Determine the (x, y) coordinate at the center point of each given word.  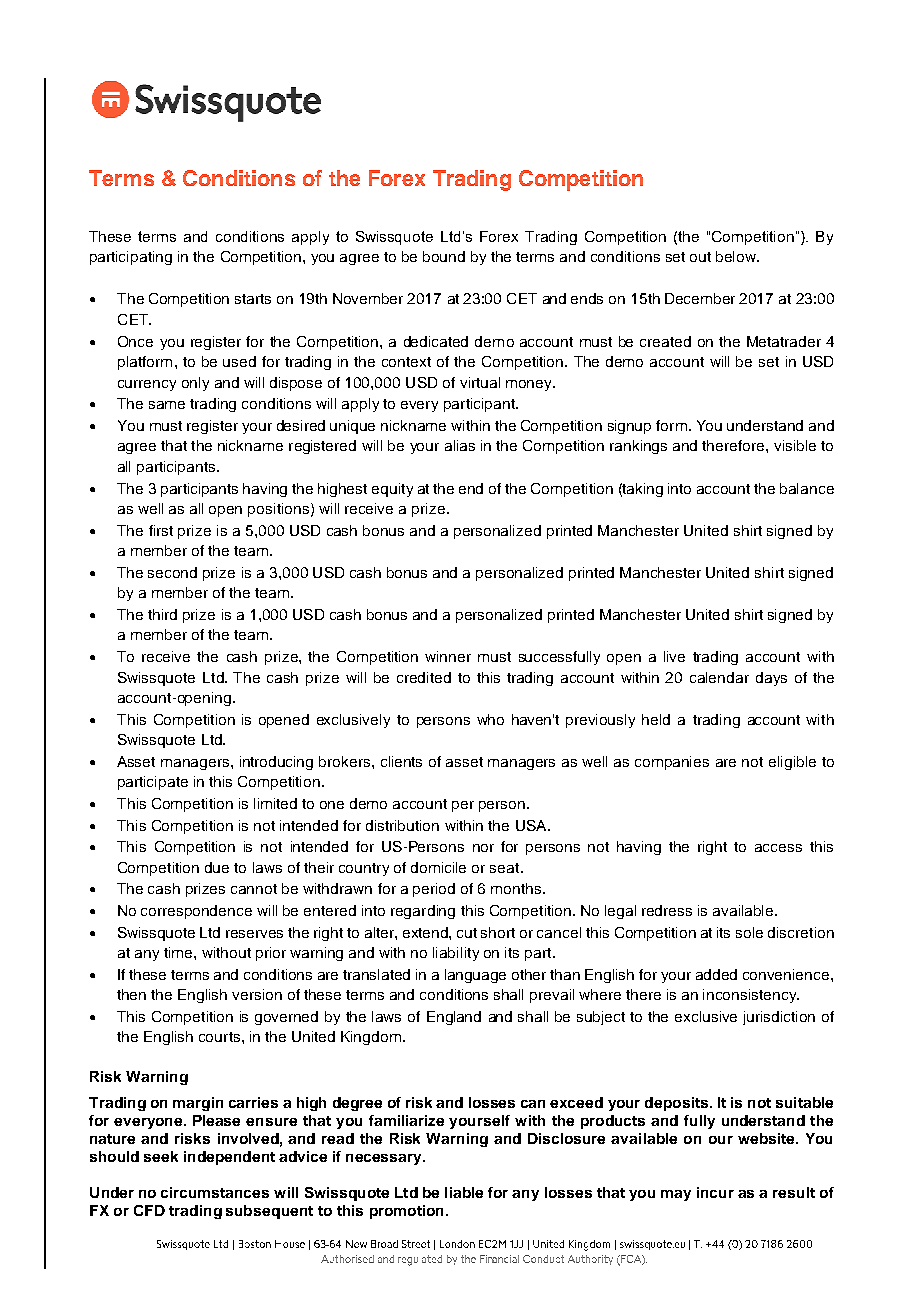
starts (253, 299)
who (490, 719)
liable (464, 1192)
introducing (276, 763)
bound (444, 256)
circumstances (215, 1192)
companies (672, 763)
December (700, 298)
